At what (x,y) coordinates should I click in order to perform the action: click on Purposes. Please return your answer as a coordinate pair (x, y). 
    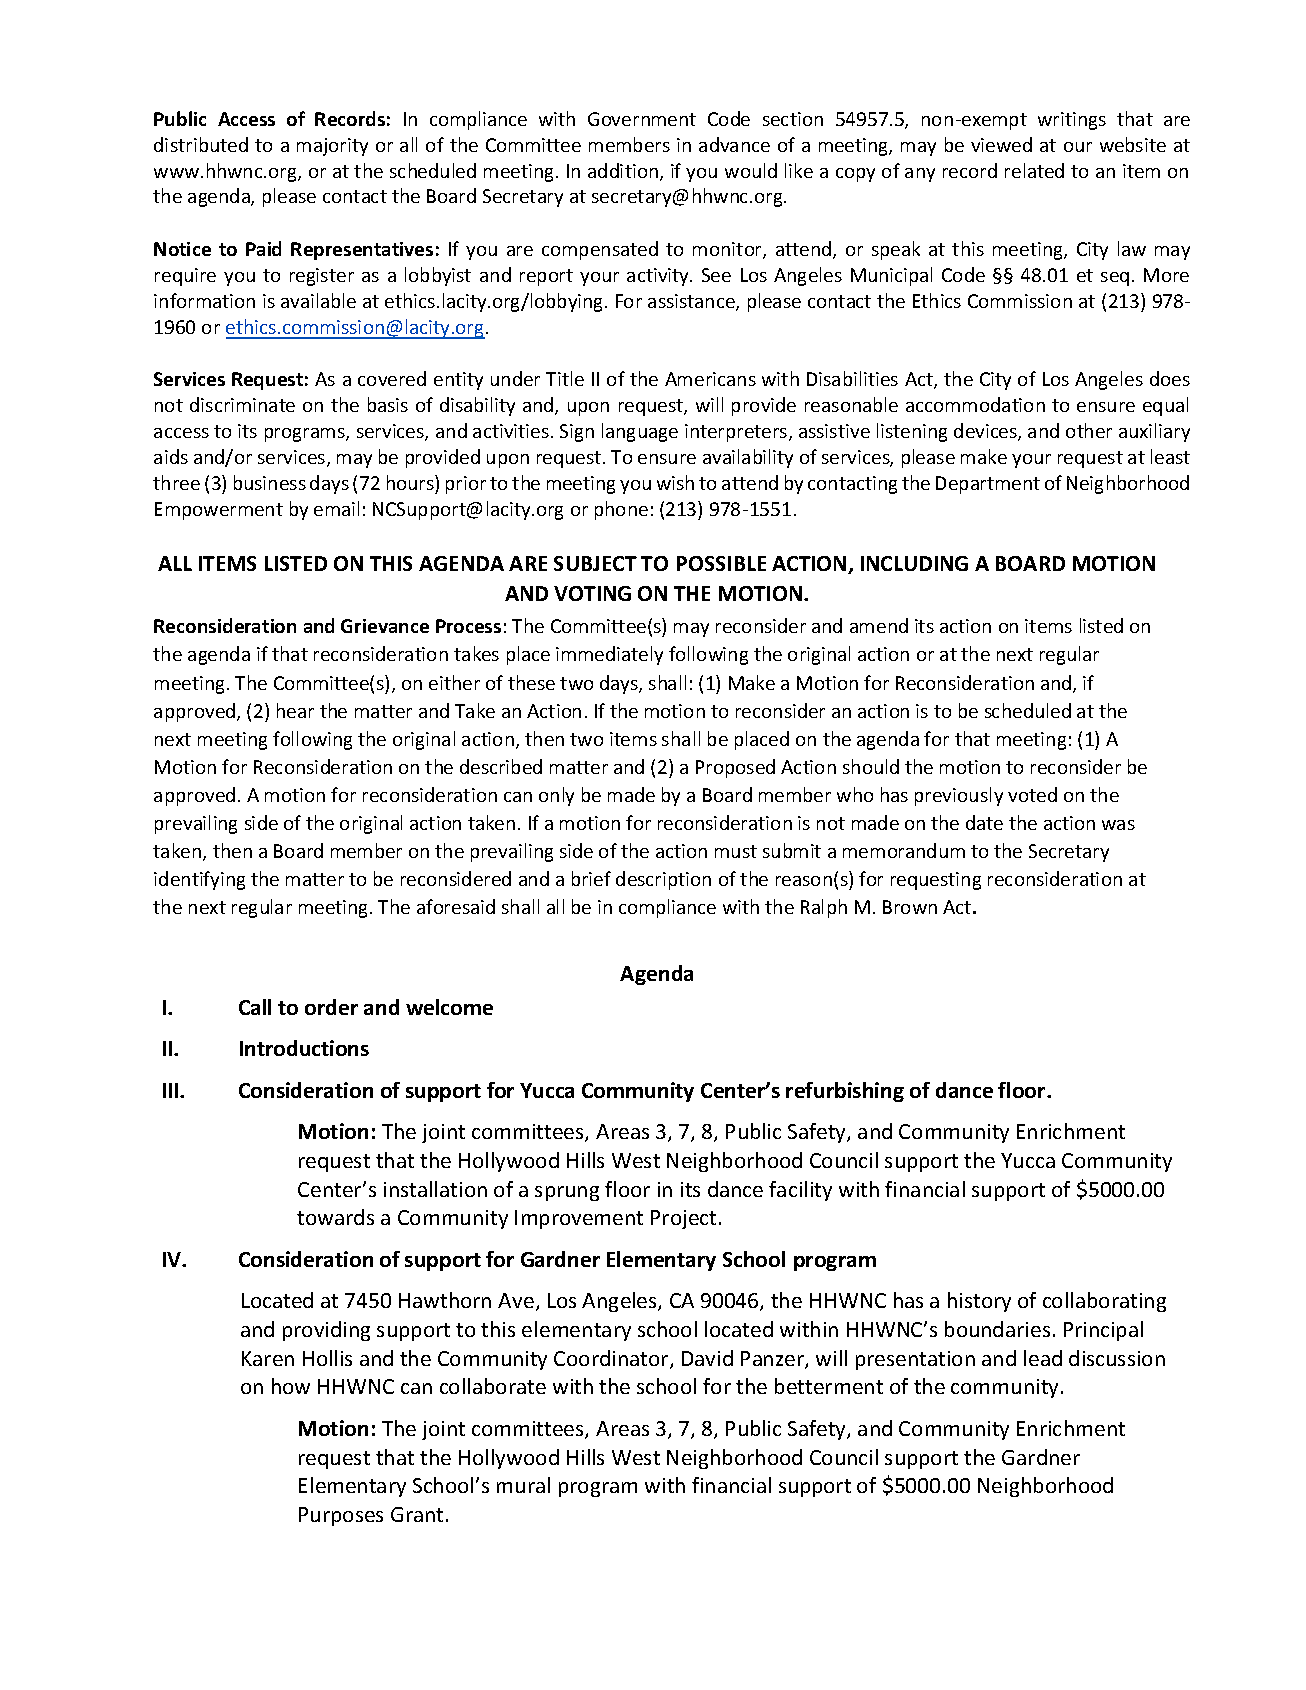
    Looking at the image, I should click on (341, 1516).
